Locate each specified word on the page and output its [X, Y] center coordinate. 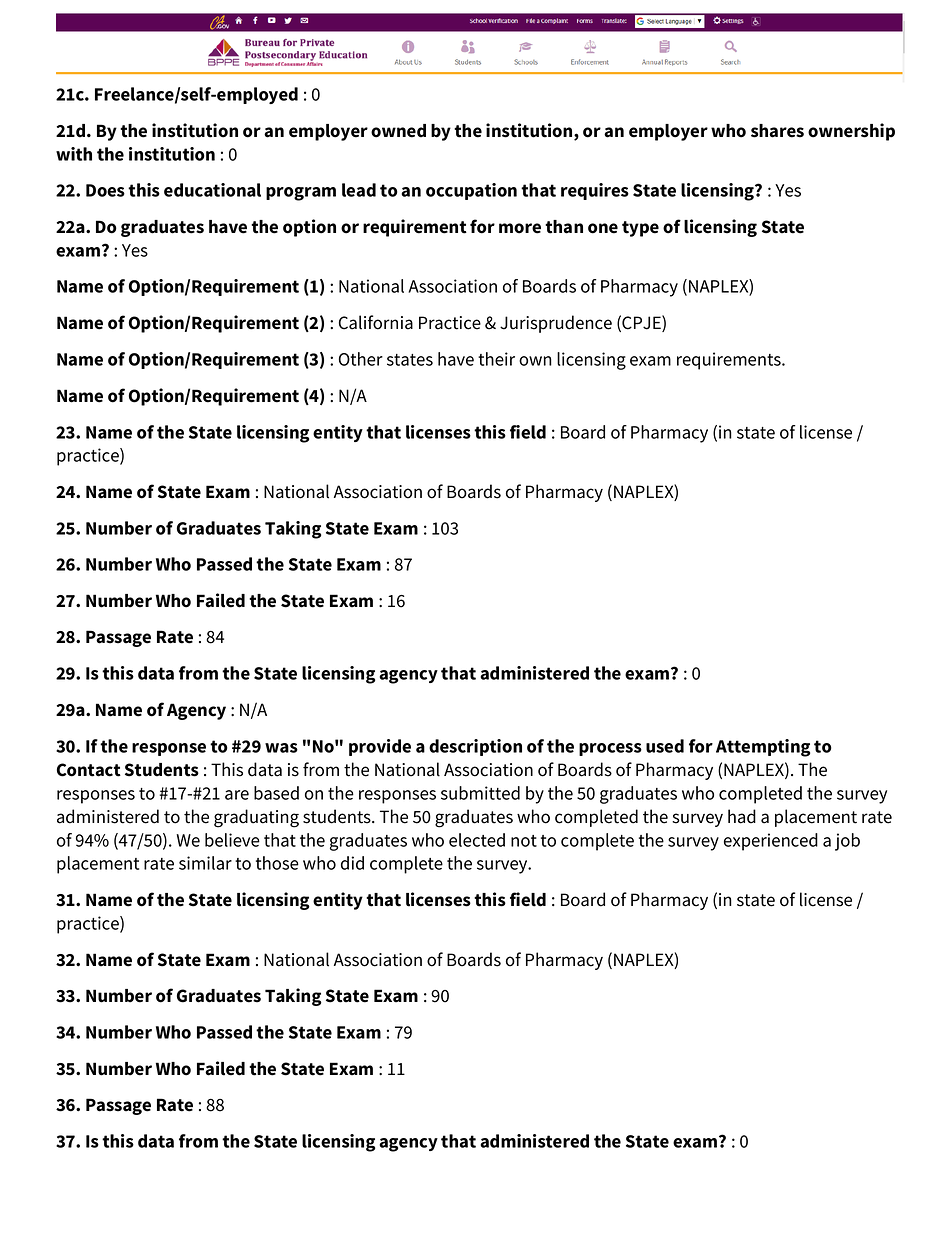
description [475, 747]
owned [398, 131]
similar [205, 863]
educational [212, 190]
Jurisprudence [556, 324]
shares [777, 131]
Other [361, 359]
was [281, 748]
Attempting [763, 748]
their [496, 359]
